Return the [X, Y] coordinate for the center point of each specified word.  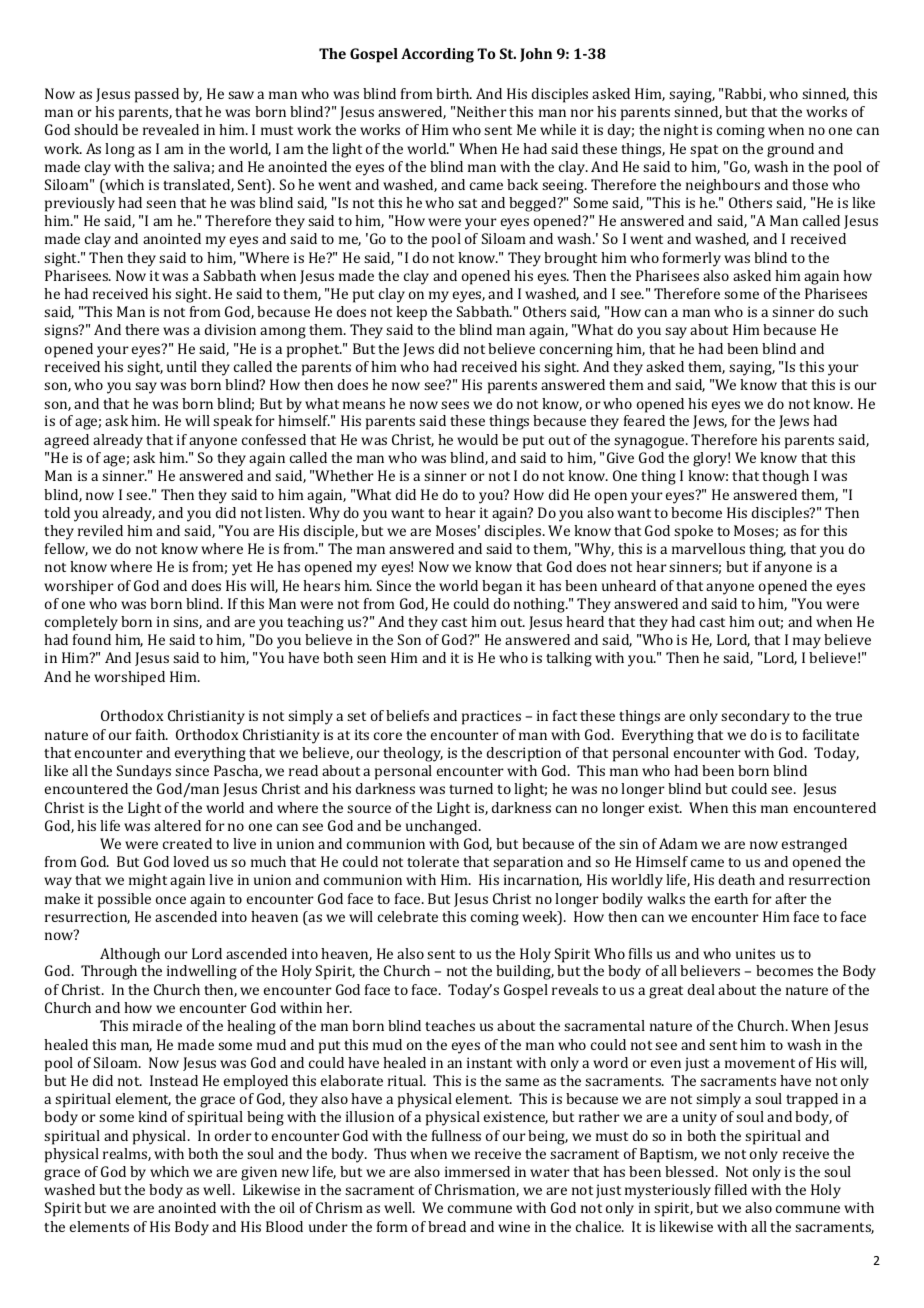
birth [454, 93]
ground [790, 150]
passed [157, 95]
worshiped [129, 678]
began [502, 587]
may [807, 643]
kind [152, 1116]
